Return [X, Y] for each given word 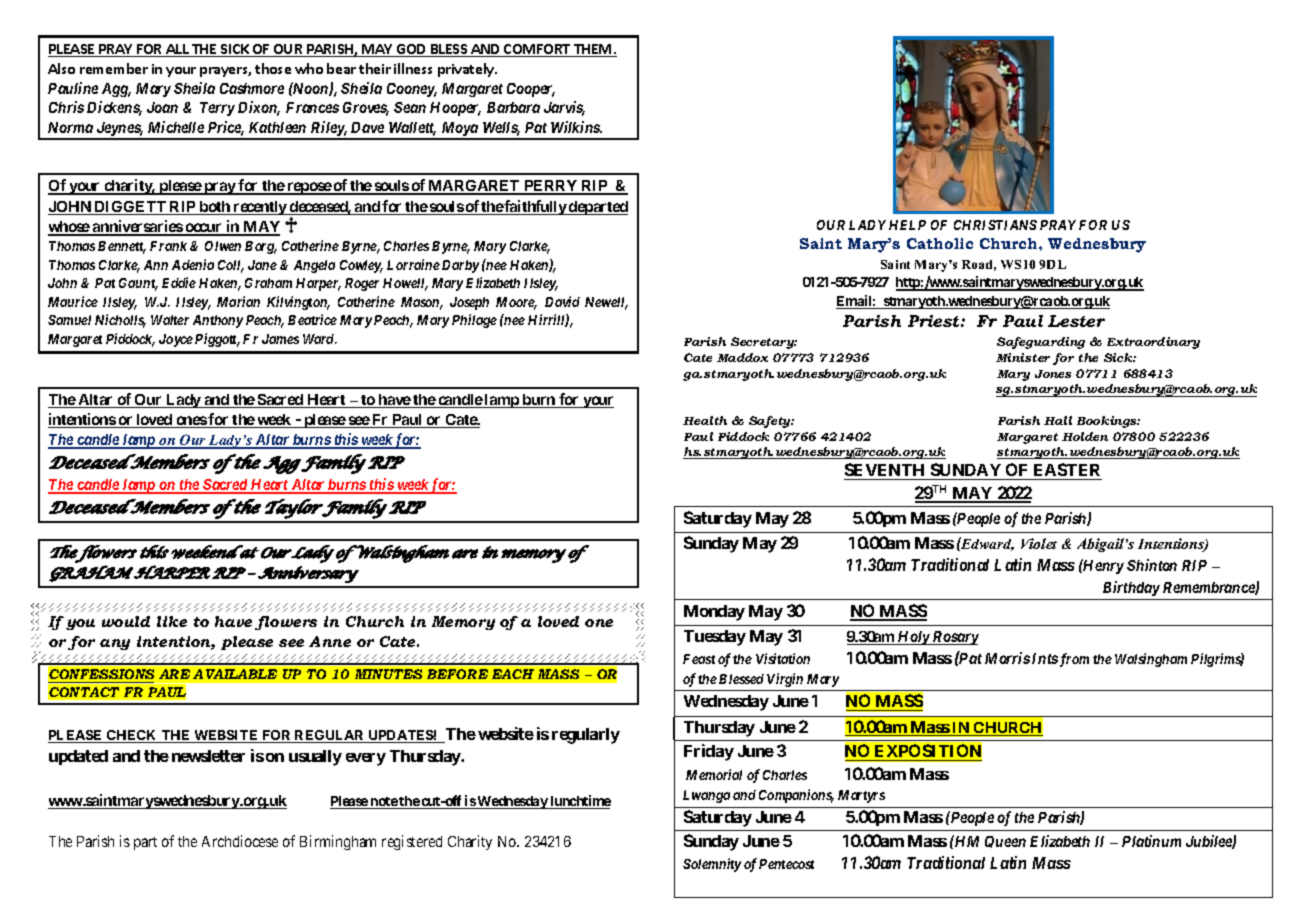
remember [114, 68]
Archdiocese [240, 841]
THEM [593, 50]
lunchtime [579, 802]
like [172, 621]
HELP [907, 225]
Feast [699, 659]
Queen [1005, 842]
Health [705, 420]
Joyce [176, 340]
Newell [606, 303]
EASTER [1066, 471]
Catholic [940, 243]
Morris [1007, 658]
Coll [231, 266]
